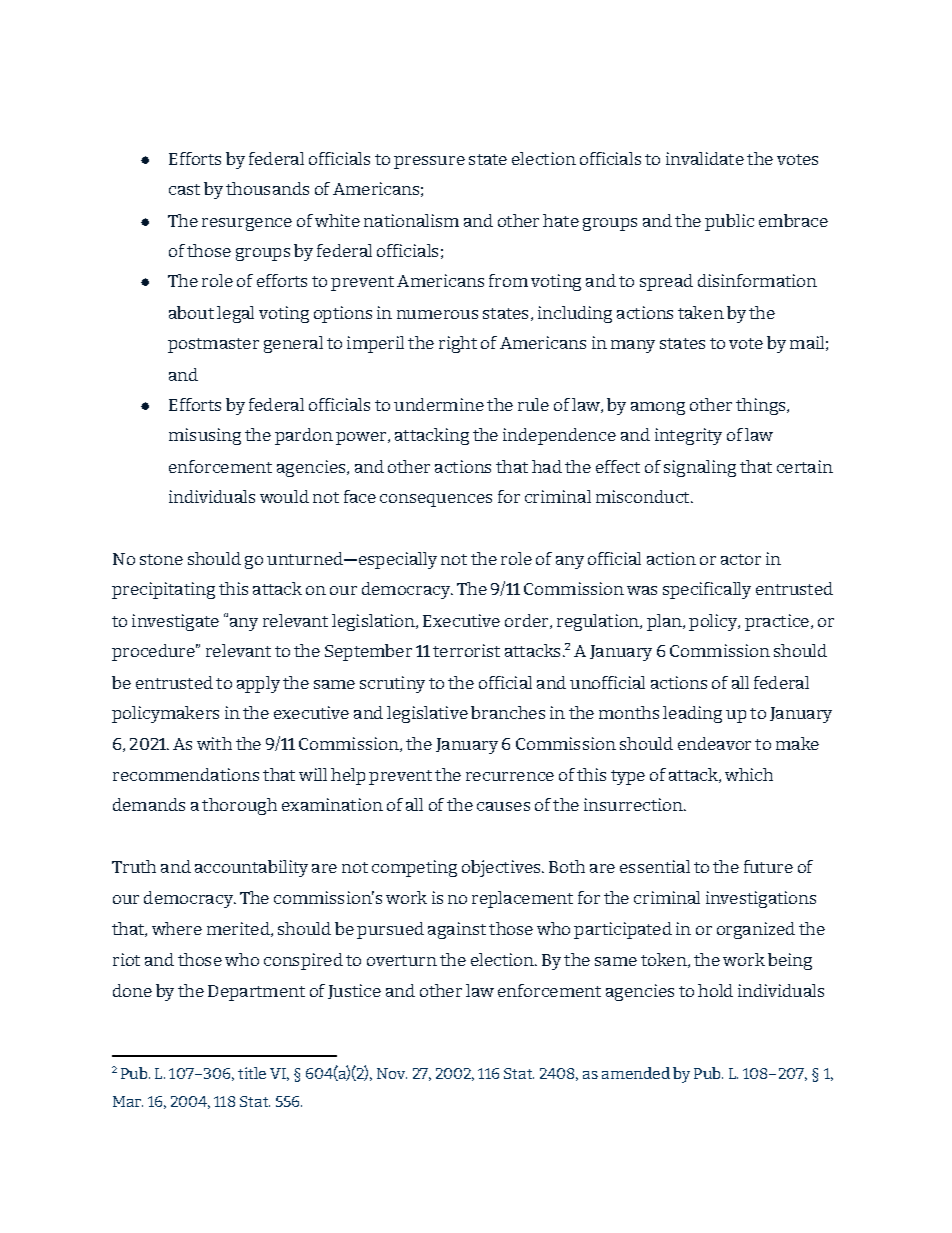 This screenshot has width=952, height=1233. Describe the element at coordinates (429, 162) in the screenshot. I see `pressure` at that location.
